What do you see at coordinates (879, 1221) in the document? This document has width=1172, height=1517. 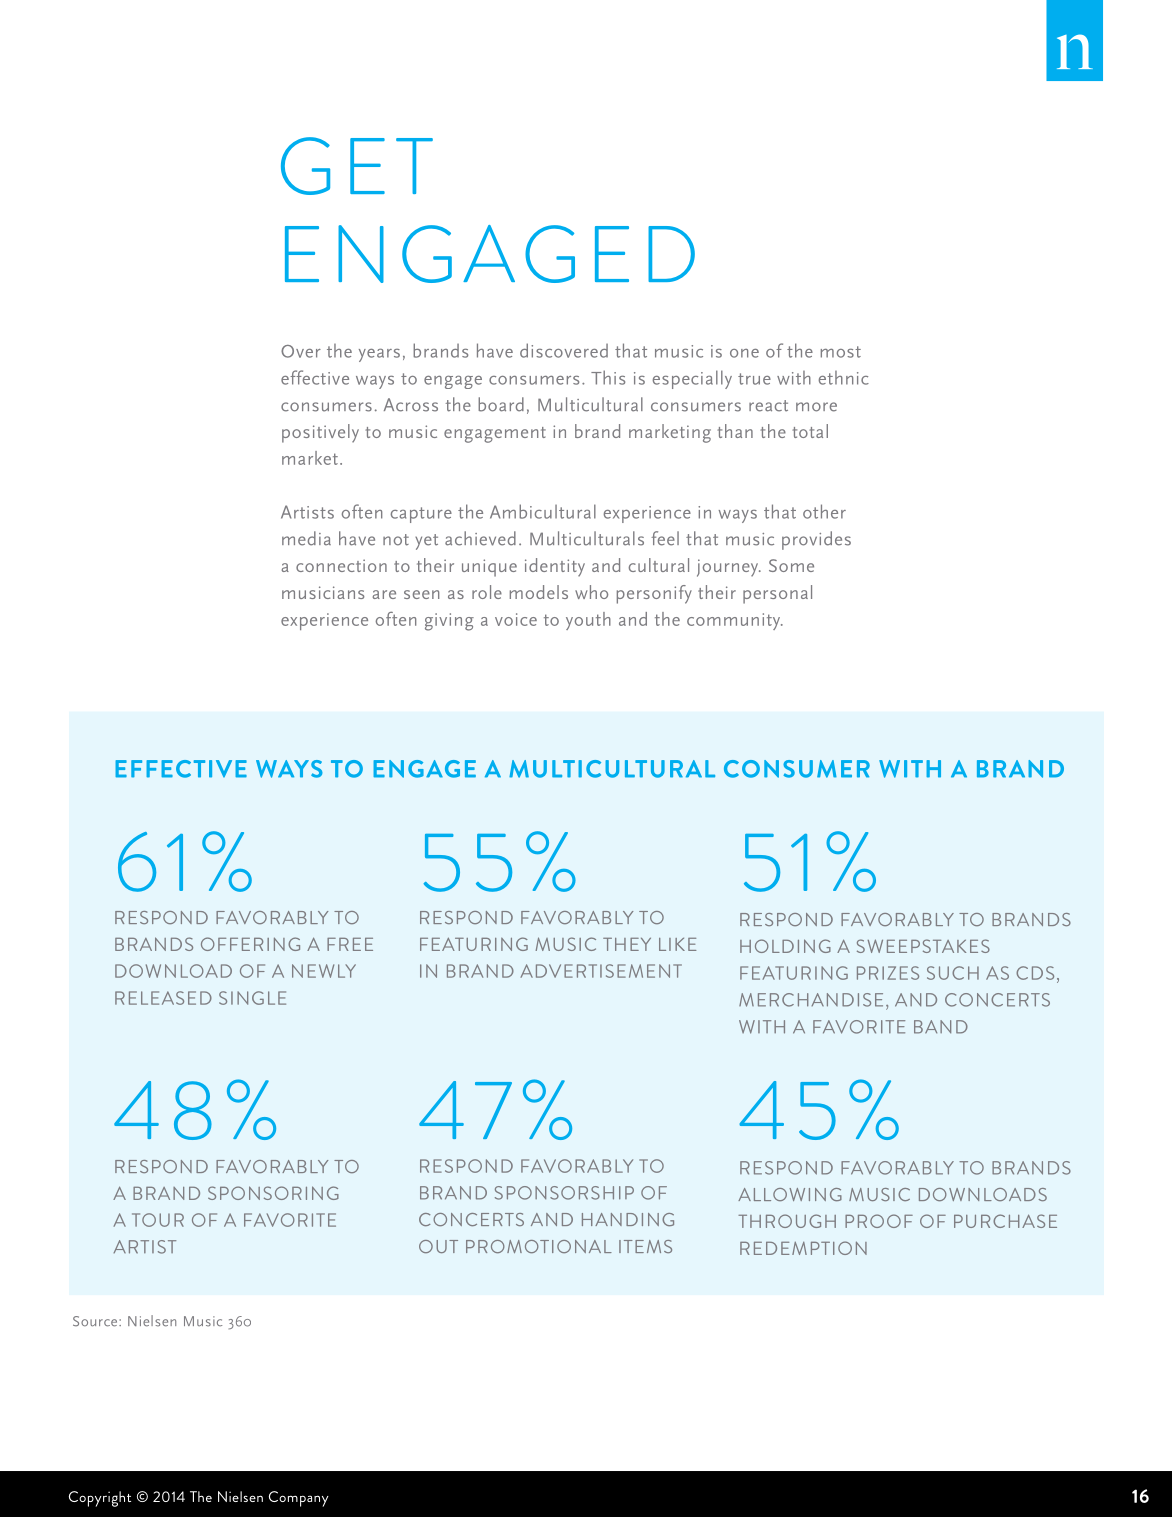 I see `PROOF` at bounding box center [879, 1221].
